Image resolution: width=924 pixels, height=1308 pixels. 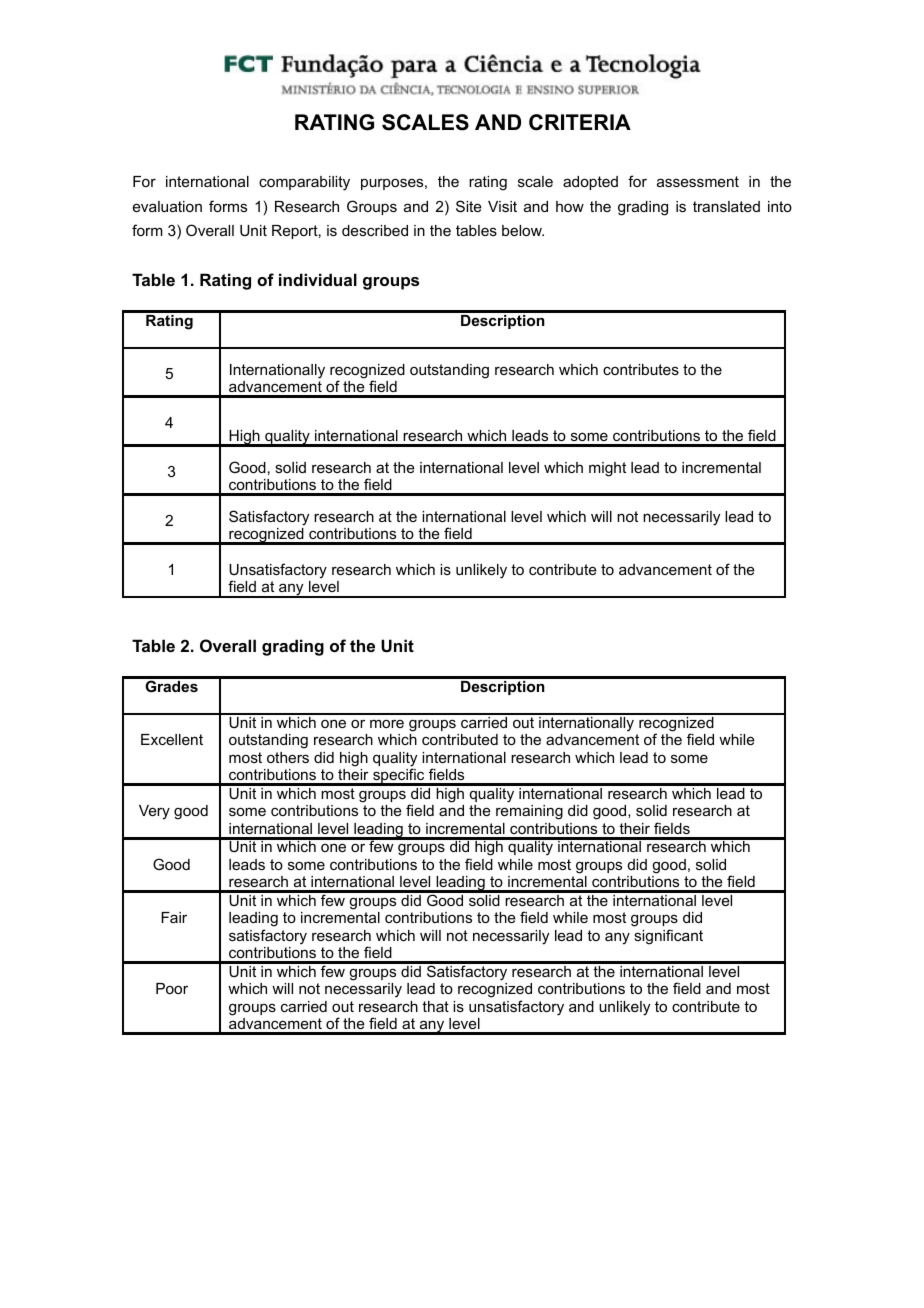 What do you see at coordinates (172, 988) in the screenshot?
I see `Poor` at bounding box center [172, 988].
